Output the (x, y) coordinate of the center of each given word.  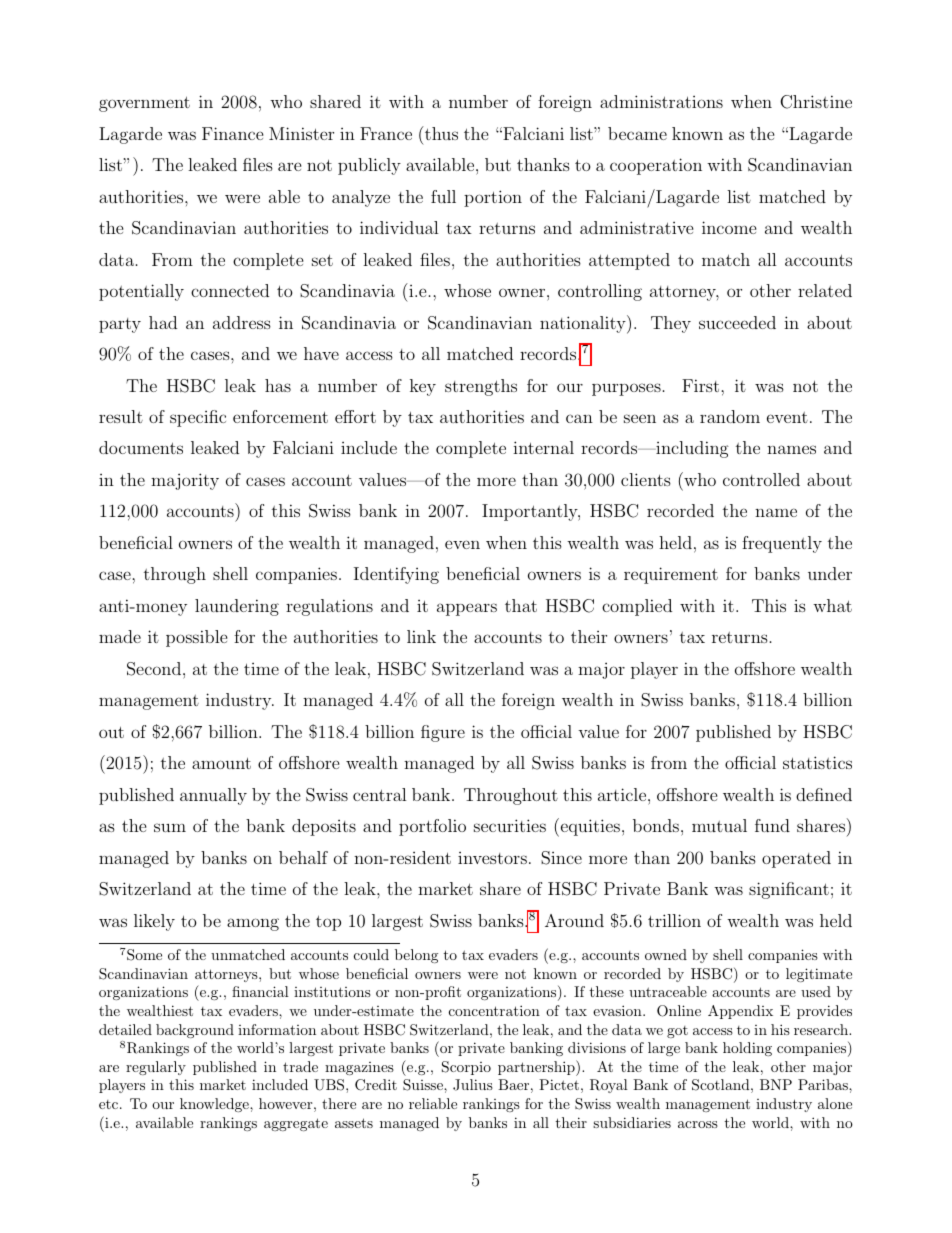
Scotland (721, 1085)
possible (197, 638)
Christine (816, 102)
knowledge (215, 1105)
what (832, 605)
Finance (233, 133)
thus (440, 133)
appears (467, 609)
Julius (473, 1085)
